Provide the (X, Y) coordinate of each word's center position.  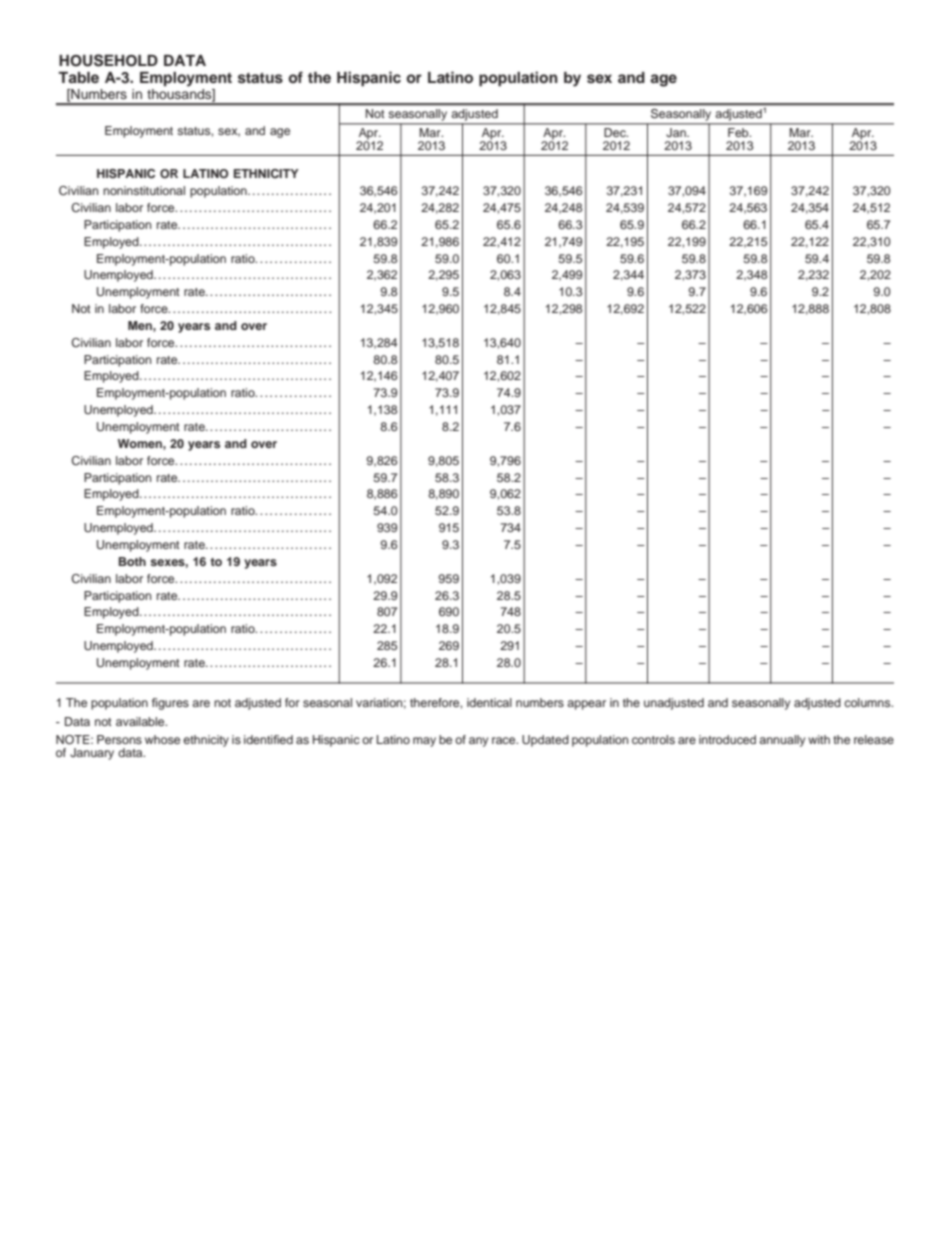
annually (782, 741)
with (819, 739)
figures (170, 704)
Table (78, 77)
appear (586, 705)
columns (868, 702)
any (478, 742)
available (141, 721)
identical (489, 702)
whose (162, 739)
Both (132, 561)
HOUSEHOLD (108, 60)
